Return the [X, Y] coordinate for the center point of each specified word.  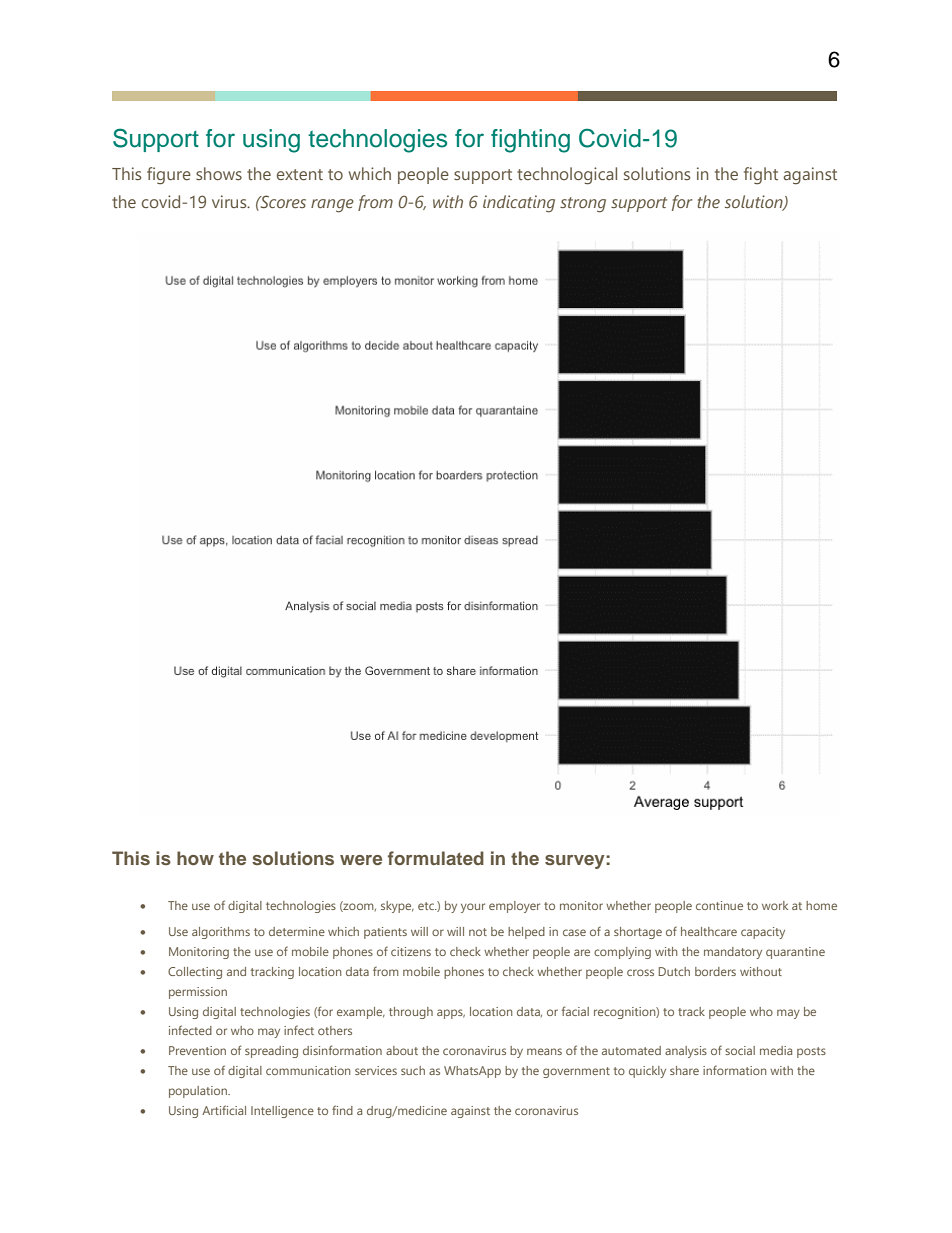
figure [169, 176]
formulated [436, 858]
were [361, 860]
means [544, 1051]
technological [567, 176]
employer [514, 907]
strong [583, 205]
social [740, 1050]
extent [300, 174]
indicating [519, 204]
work [775, 905]
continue [719, 905]
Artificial [224, 1110]
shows [219, 173]
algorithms [221, 933]
